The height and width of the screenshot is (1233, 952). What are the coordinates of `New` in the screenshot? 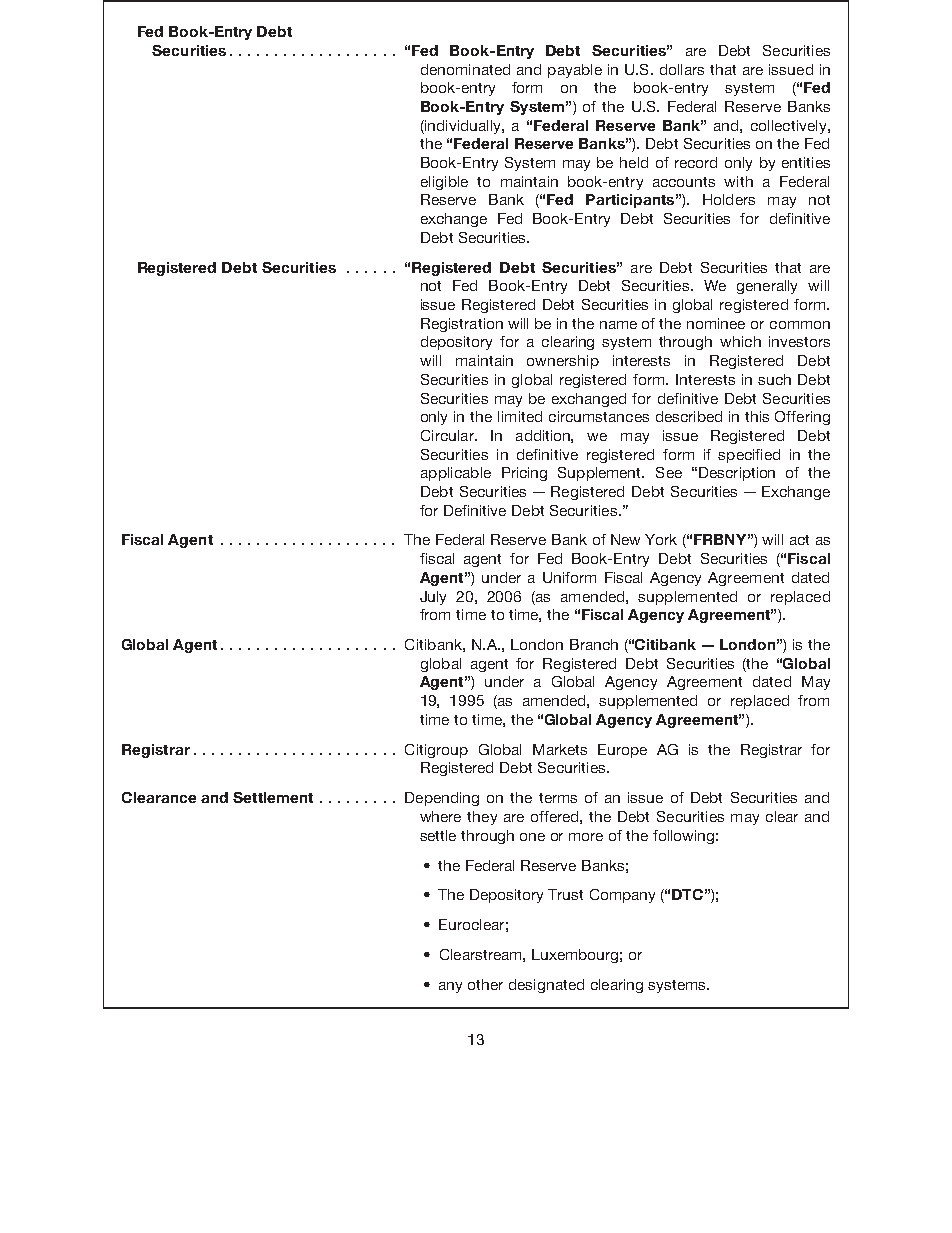 It's located at (625, 539).
